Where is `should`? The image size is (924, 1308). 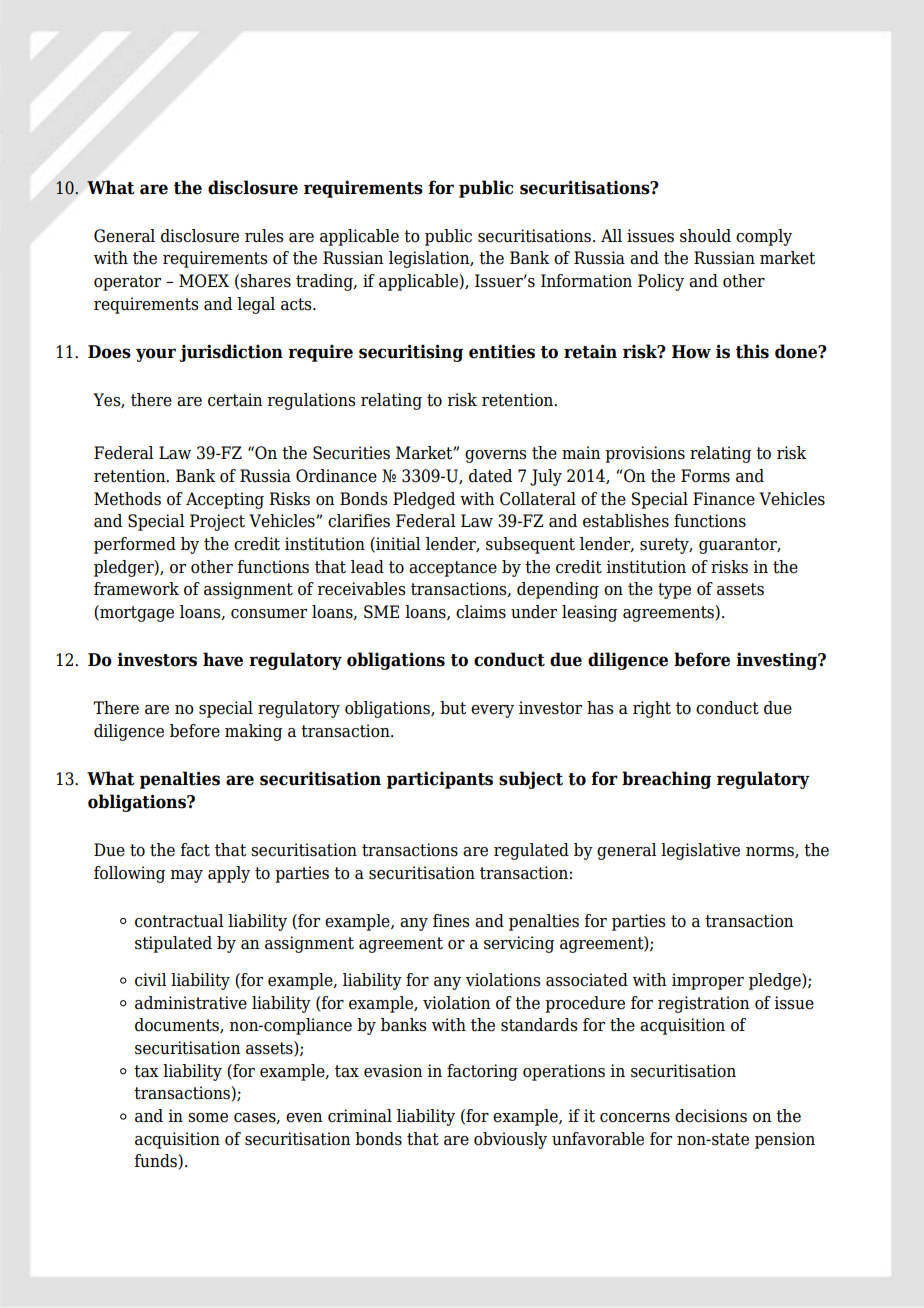
should is located at coordinates (705, 236).
